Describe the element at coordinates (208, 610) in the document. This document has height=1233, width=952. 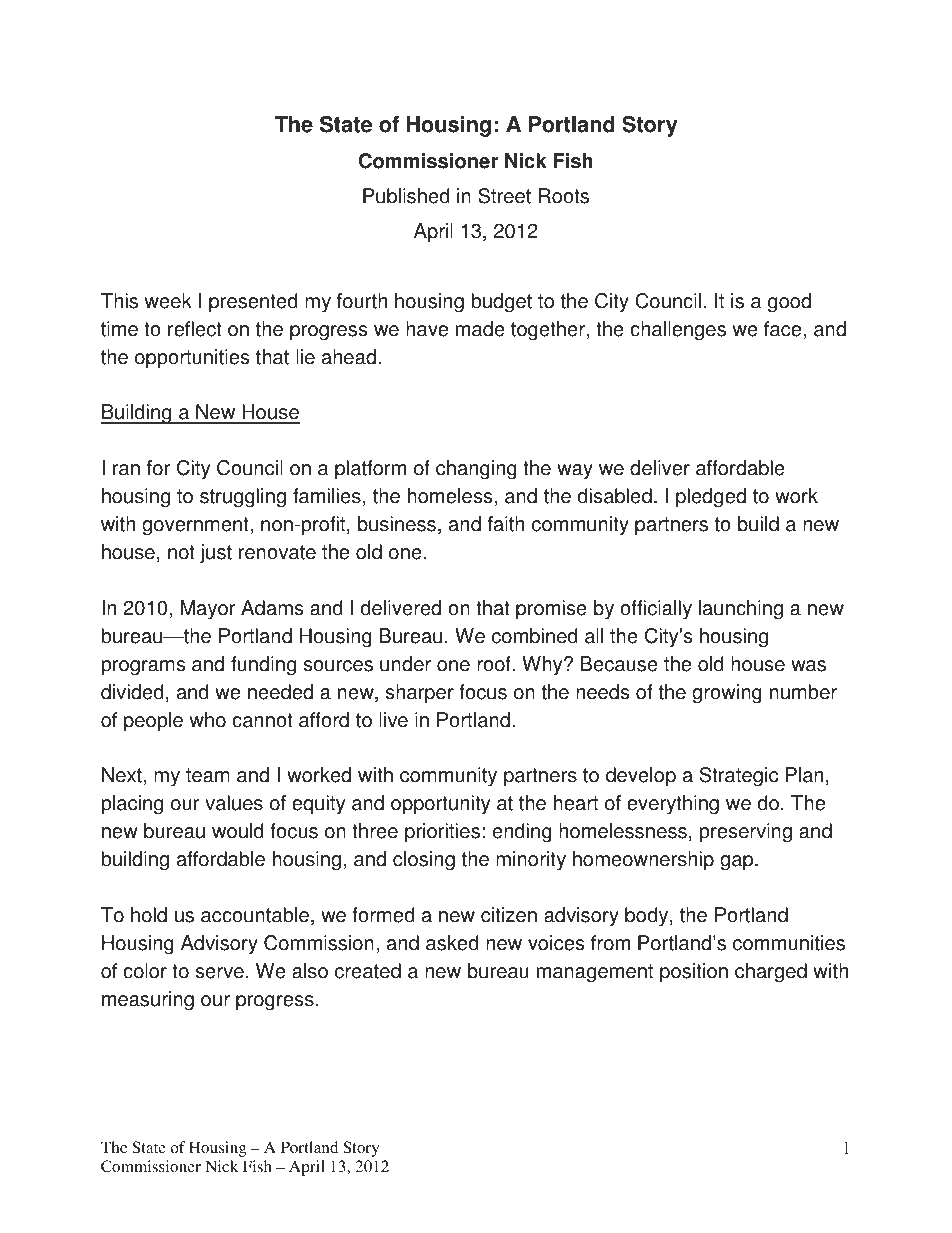
I see `Mayor` at that location.
